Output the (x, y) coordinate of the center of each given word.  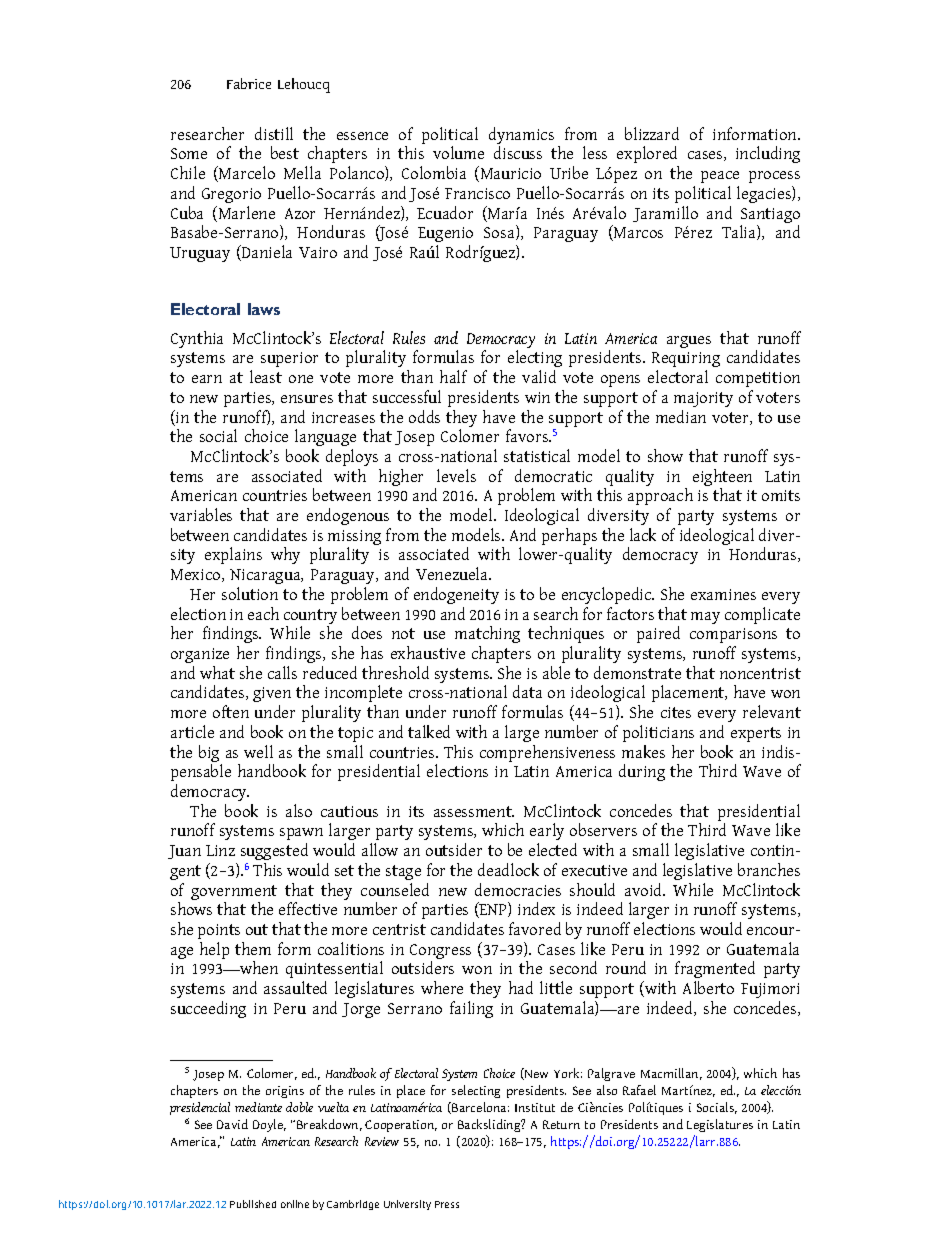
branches (769, 869)
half (453, 376)
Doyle (269, 1125)
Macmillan (671, 1074)
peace (720, 177)
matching (487, 634)
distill (274, 133)
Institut (535, 1107)
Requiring (686, 361)
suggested (274, 851)
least (266, 376)
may (705, 618)
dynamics (521, 137)
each (263, 613)
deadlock (508, 869)
